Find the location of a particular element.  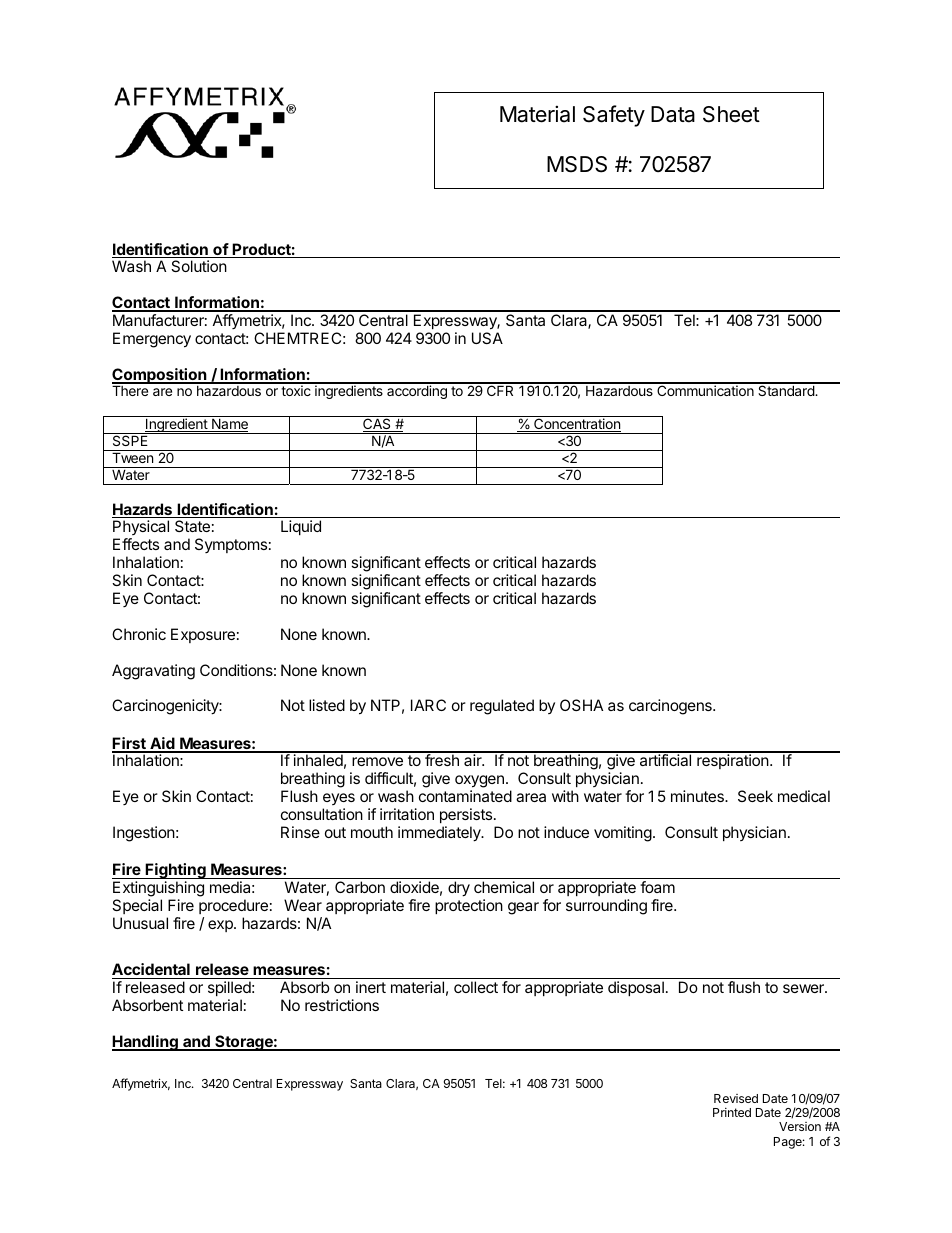

carcinogens is located at coordinates (671, 707).
